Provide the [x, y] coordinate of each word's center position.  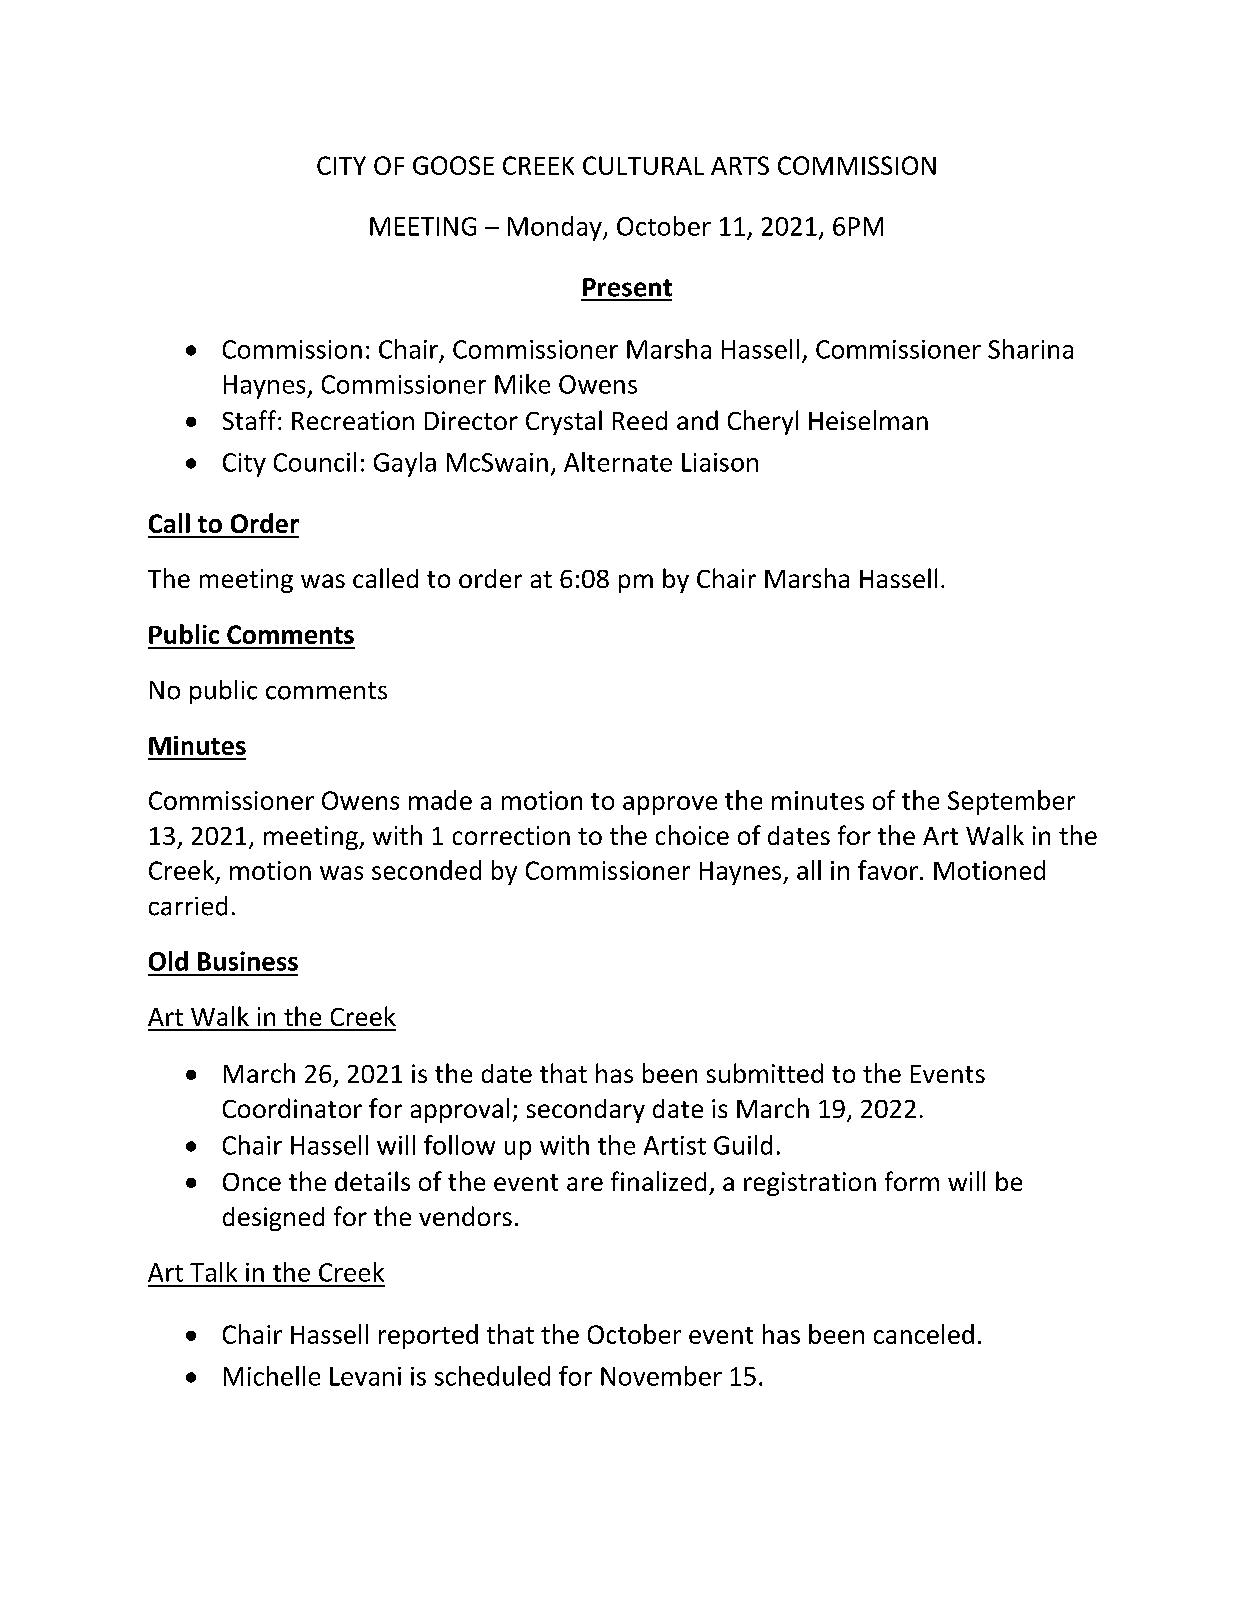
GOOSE [453, 165]
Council [315, 462]
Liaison [720, 462]
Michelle [272, 1376]
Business [248, 961]
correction [511, 835]
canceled [924, 1334]
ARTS [740, 165]
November [661, 1376]
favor [888, 870]
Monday [556, 228]
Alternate [618, 462]
